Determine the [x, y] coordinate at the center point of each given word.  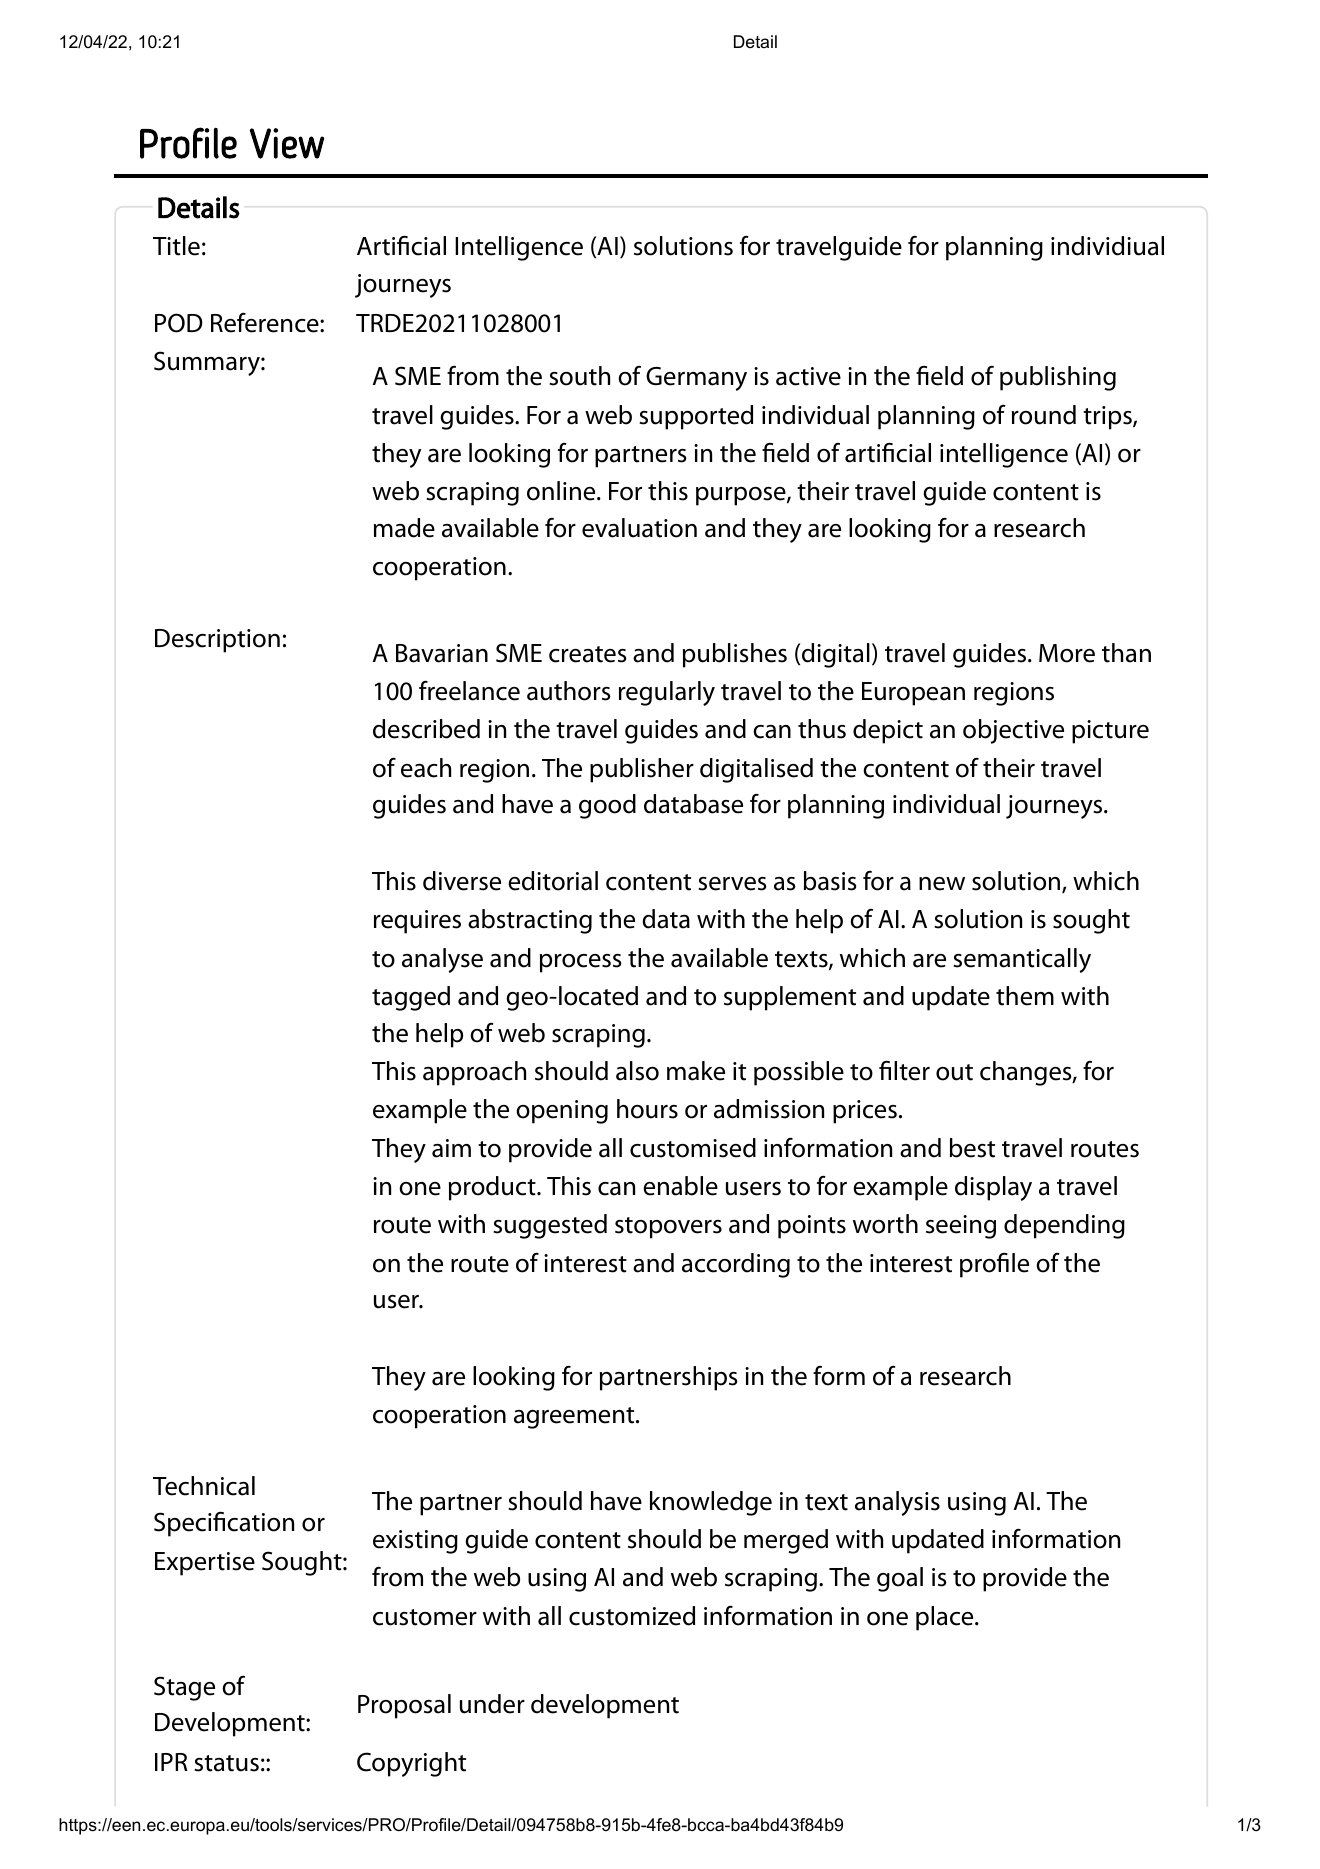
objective [1013, 731]
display [993, 1188]
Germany [696, 379]
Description [217, 641]
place [946, 1618]
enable [680, 1186]
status [226, 1763]
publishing [1058, 378]
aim [451, 1148]
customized [632, 1616]
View [287, 143]
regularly [667, 693]
